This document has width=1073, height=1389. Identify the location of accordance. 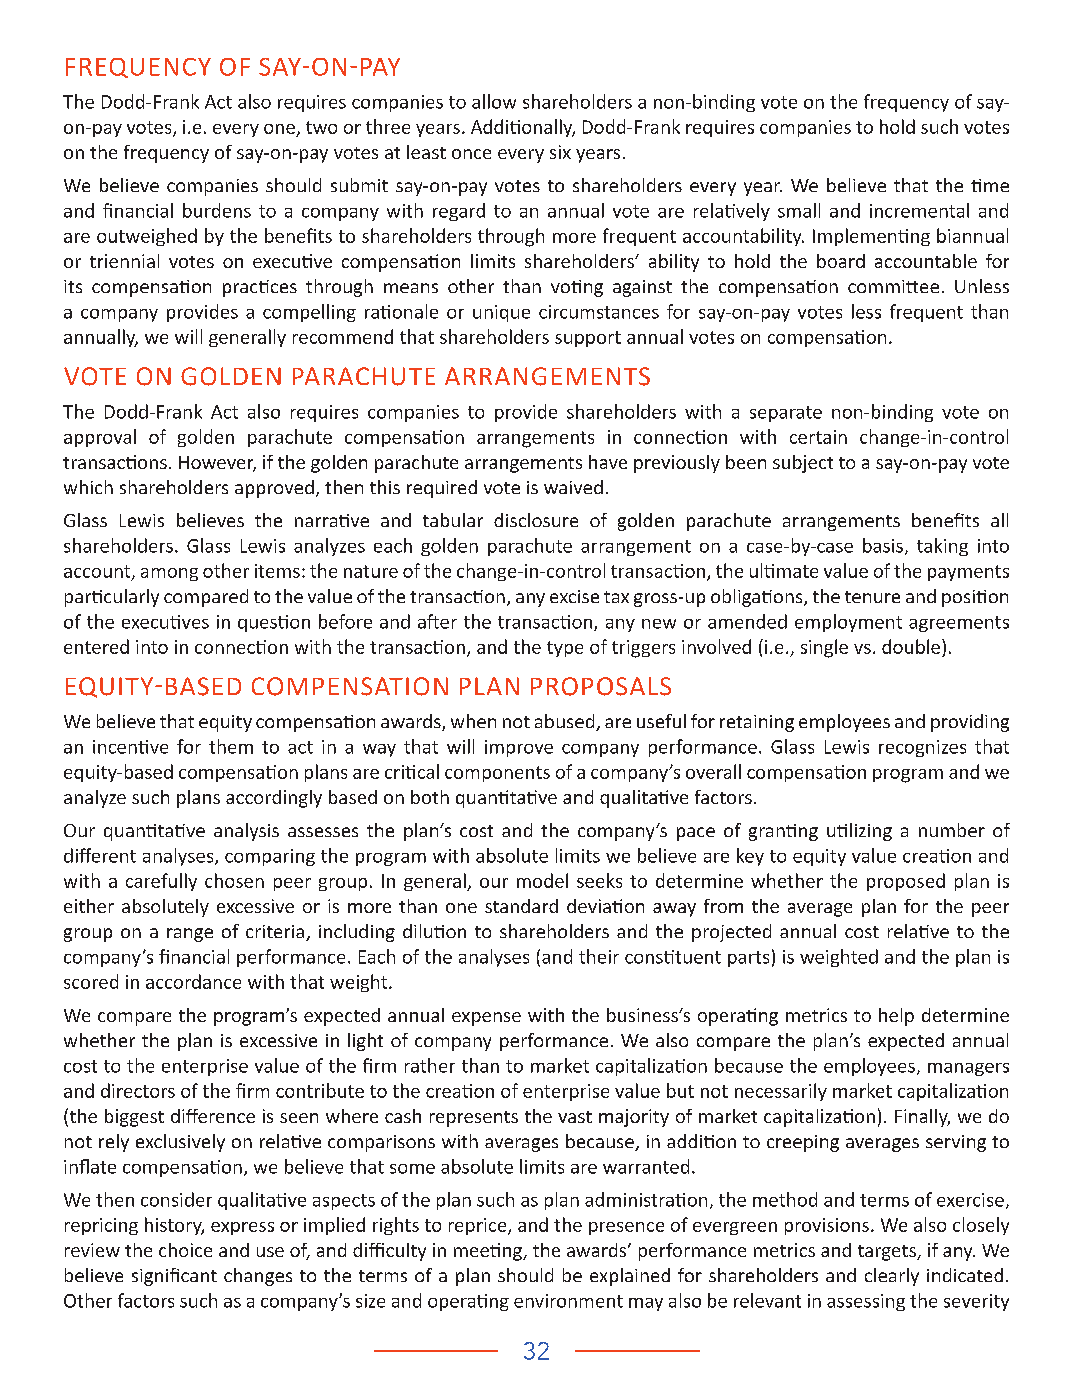
(193, 981).
